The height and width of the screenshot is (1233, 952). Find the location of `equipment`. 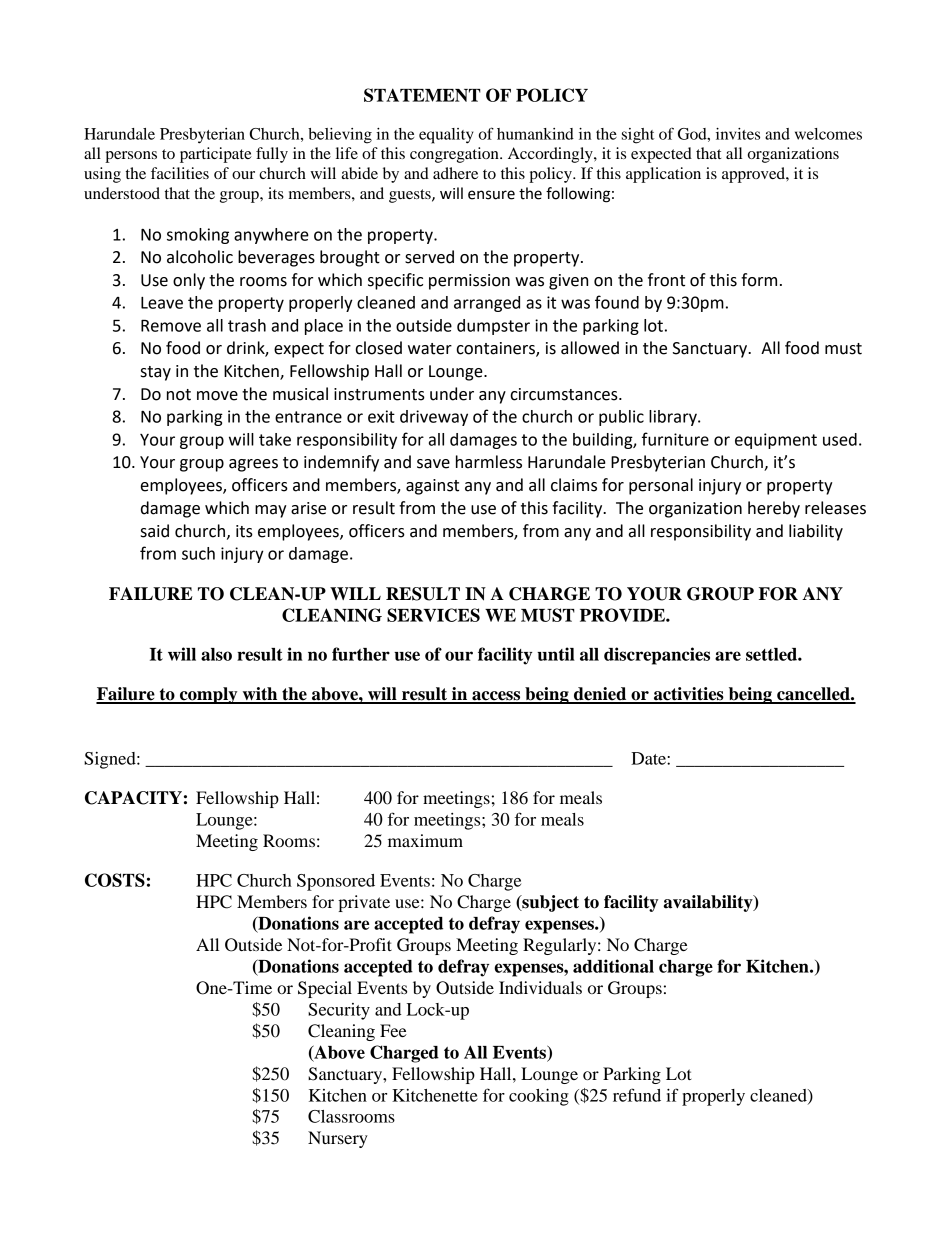

equipment is located at coordinates (776, 441).
